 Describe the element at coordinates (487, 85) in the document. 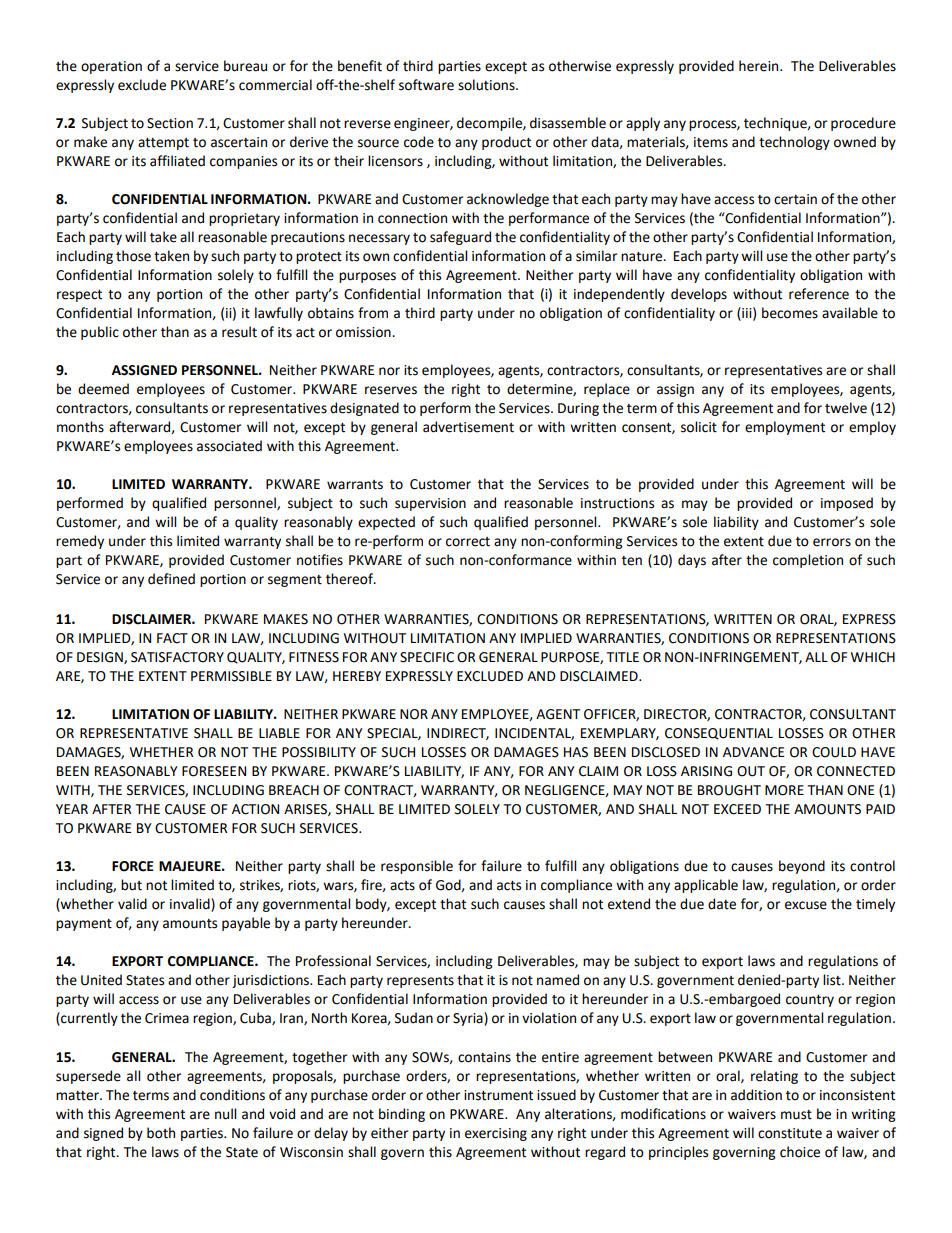

I see `solutions` at that location.
